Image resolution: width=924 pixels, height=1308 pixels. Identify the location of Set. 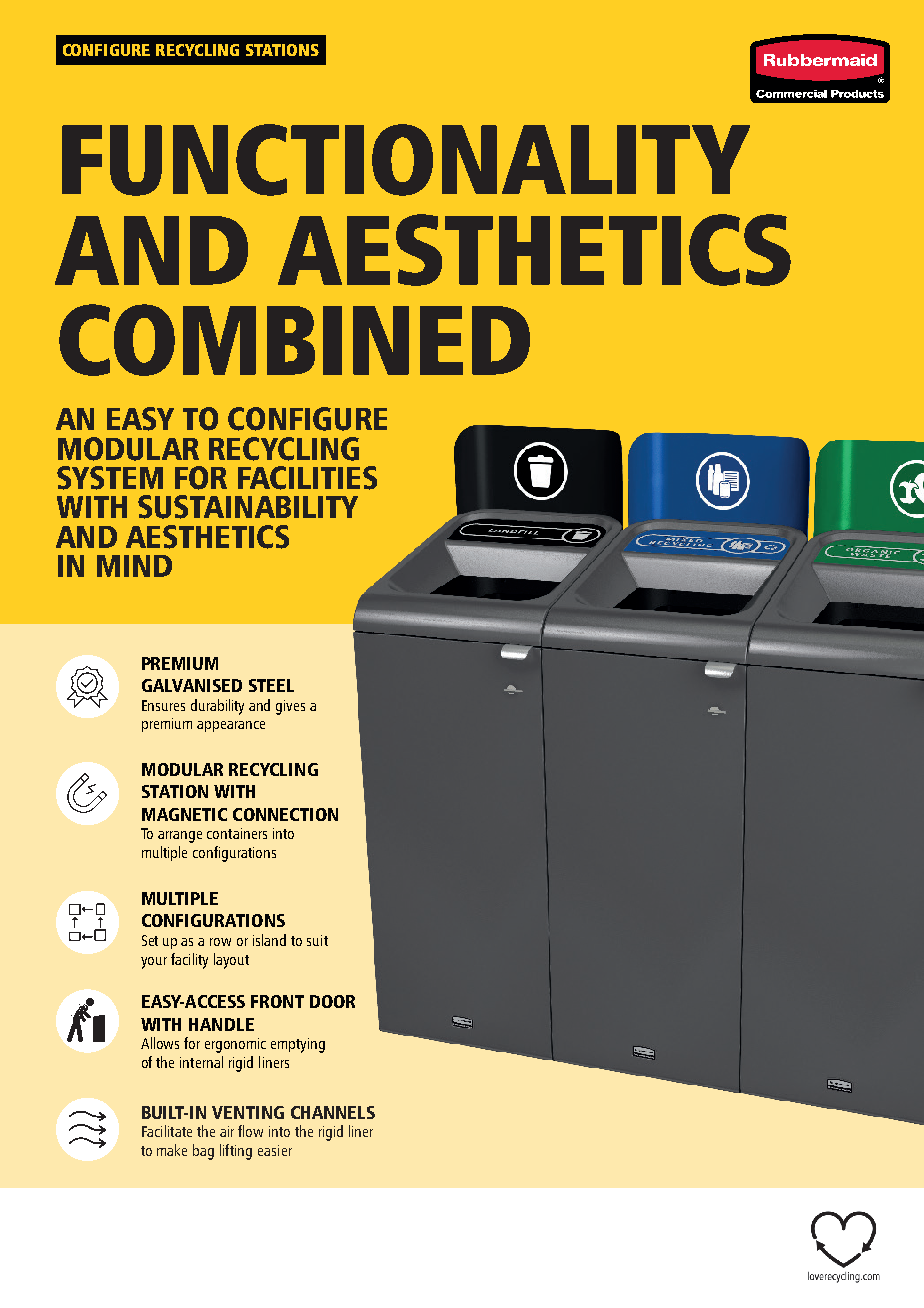
(150, 940).
